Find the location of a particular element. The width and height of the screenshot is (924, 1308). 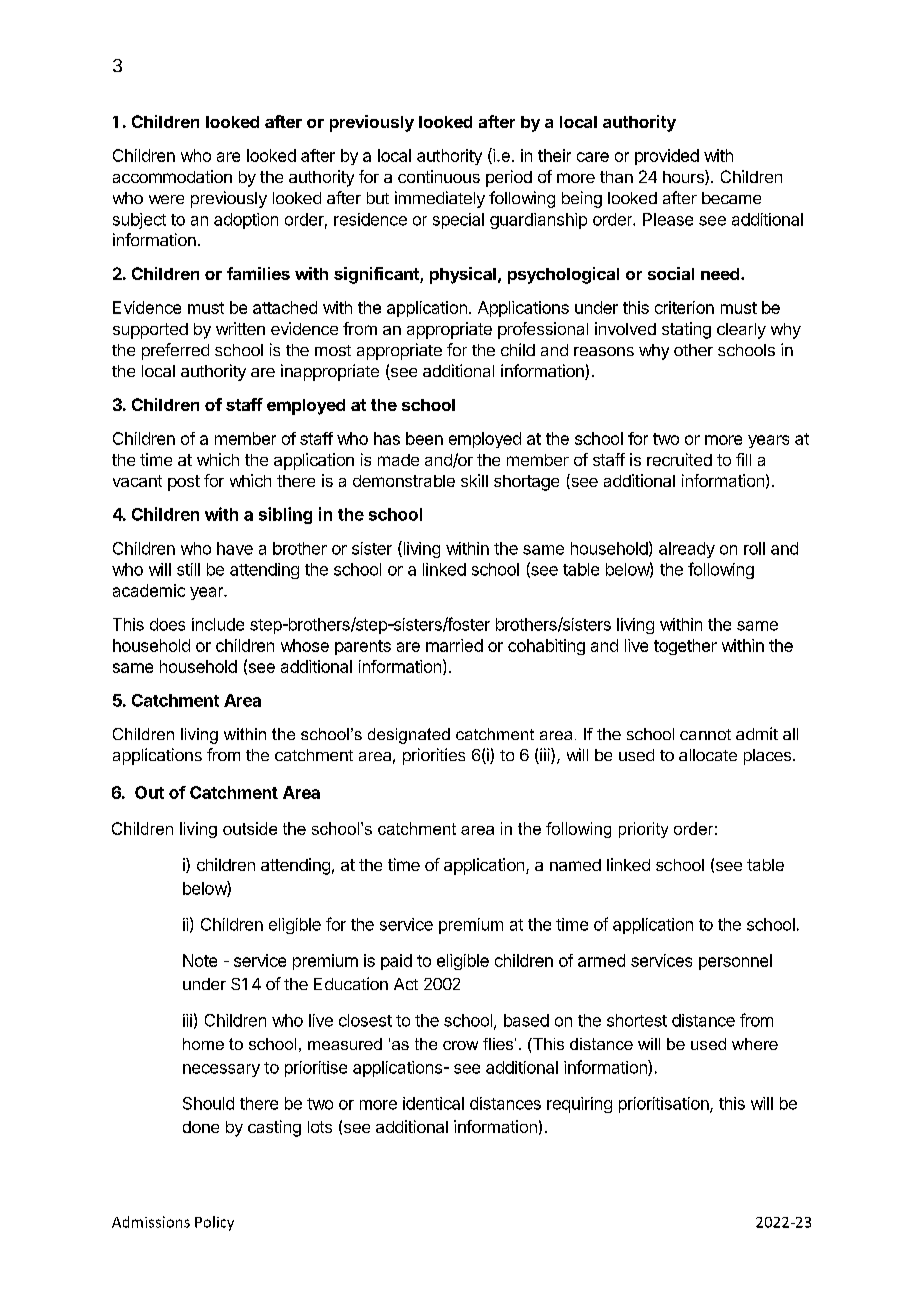

Policy is located at coordinates (214, 1223).
